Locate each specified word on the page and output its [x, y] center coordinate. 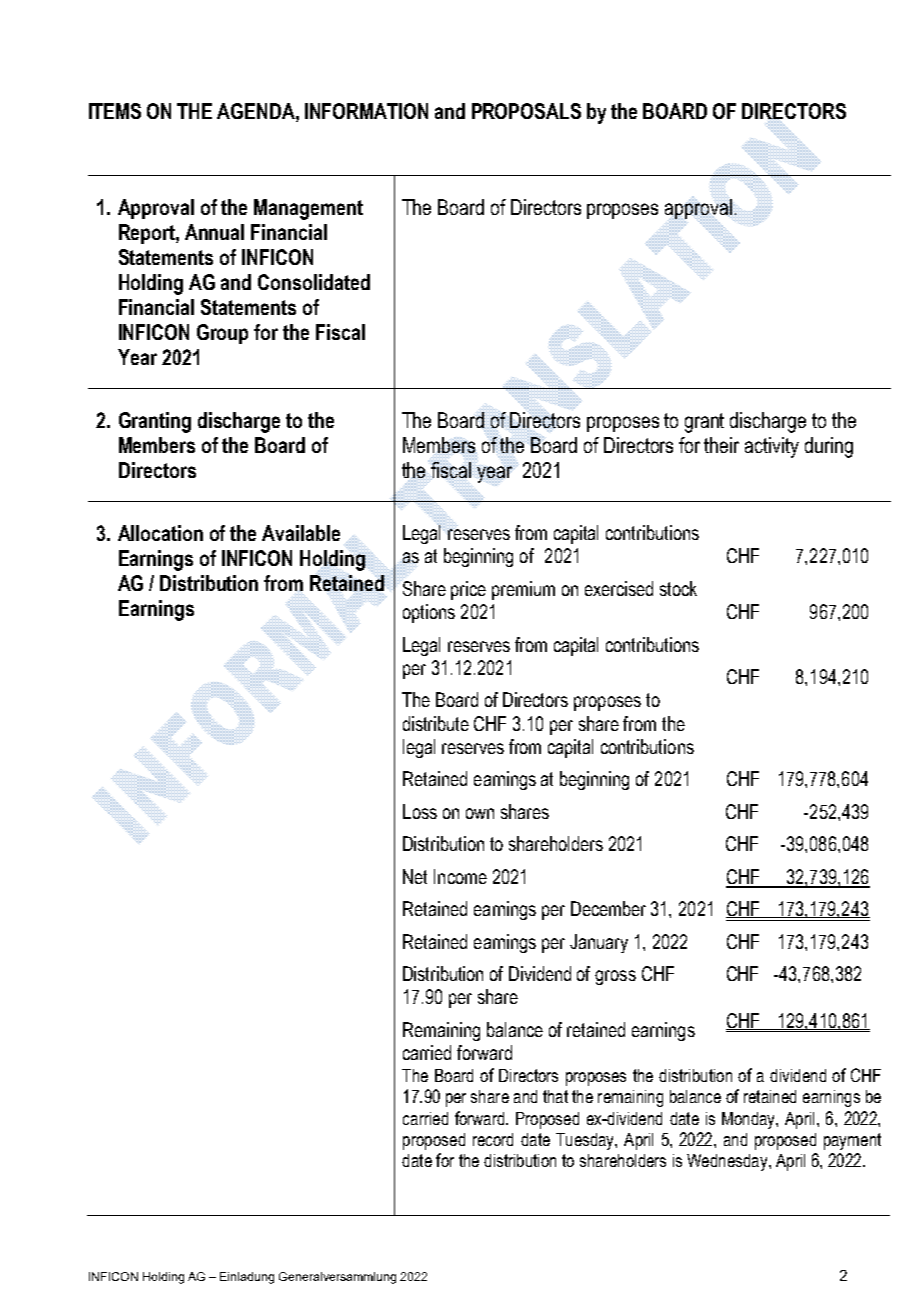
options [429, 613]
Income [460, 876]
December [608, 908]
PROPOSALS [526, 111]
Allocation [160, 533]
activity [772, 447]
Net [415, 876]
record [493, 1139]
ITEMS [115, 111]
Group [222, 334]
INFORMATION [366, 111]
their [721, 445]
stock [678, 588]
